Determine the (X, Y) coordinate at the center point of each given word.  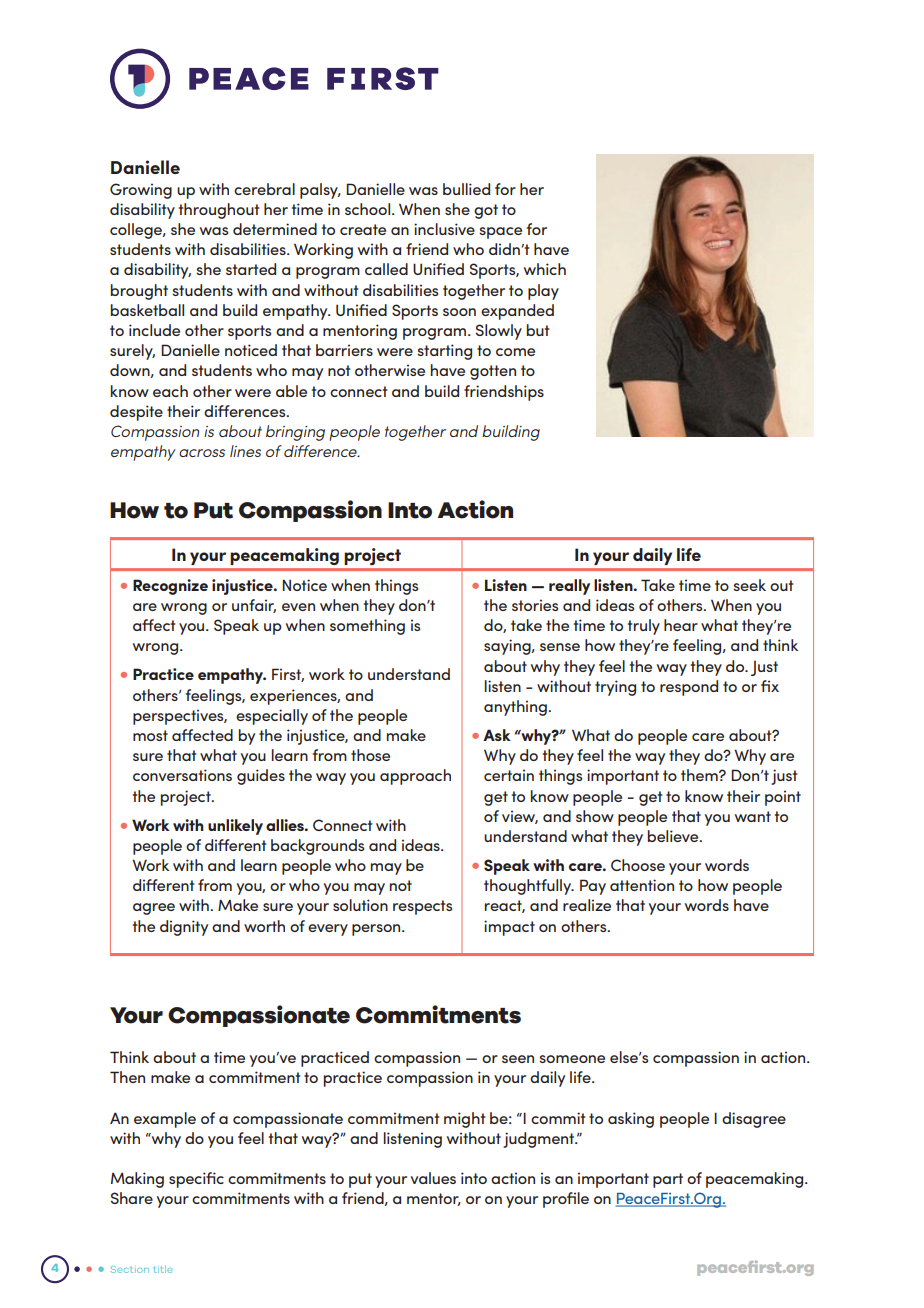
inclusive (444, 229)
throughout (219, 211)
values (433, 1178)
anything (515, 708)
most (150, 735)
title (163, 1269)
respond (689, 688)
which (545, 269)
